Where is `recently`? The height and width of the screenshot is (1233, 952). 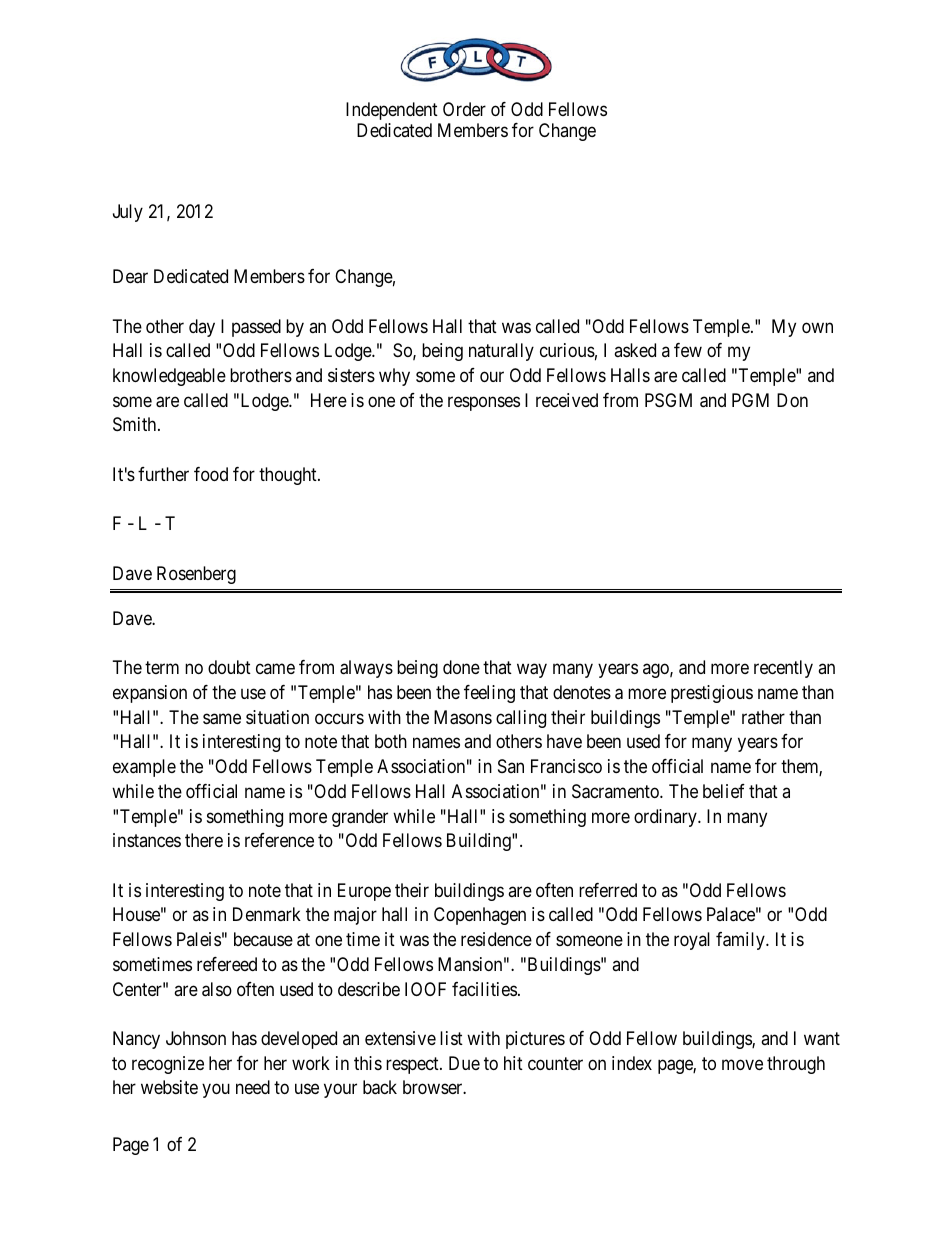 recently is located at coordinates (783, 669).
